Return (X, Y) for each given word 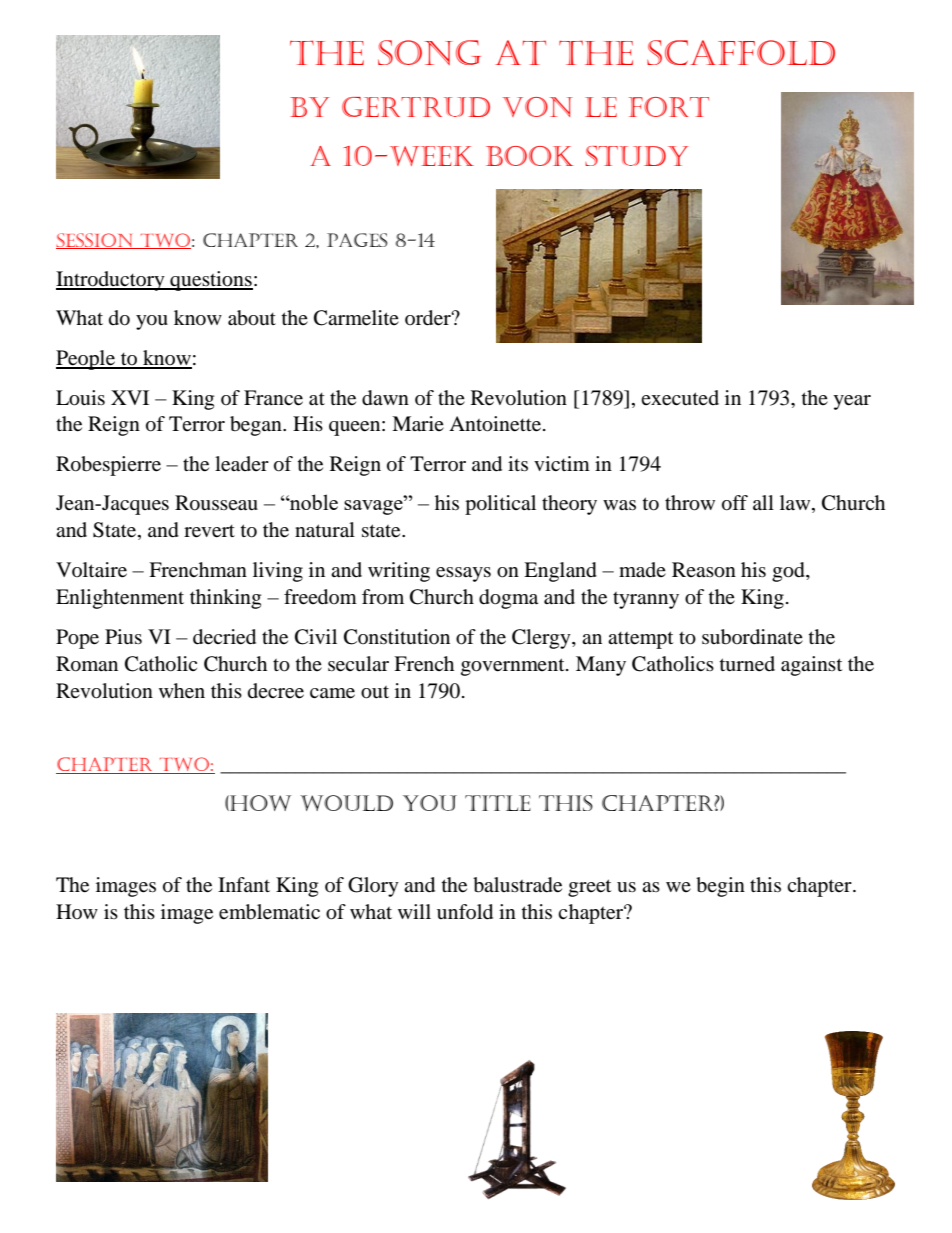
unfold (465, 912)
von (537, 107)
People (87, 360)
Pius (123, 636)
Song (429, 52)
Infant (244, 884)
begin (720, 887)
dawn (385, 398)
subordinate (752, 637)
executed (680, 398)
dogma (508, 599)
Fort (669, 107)
